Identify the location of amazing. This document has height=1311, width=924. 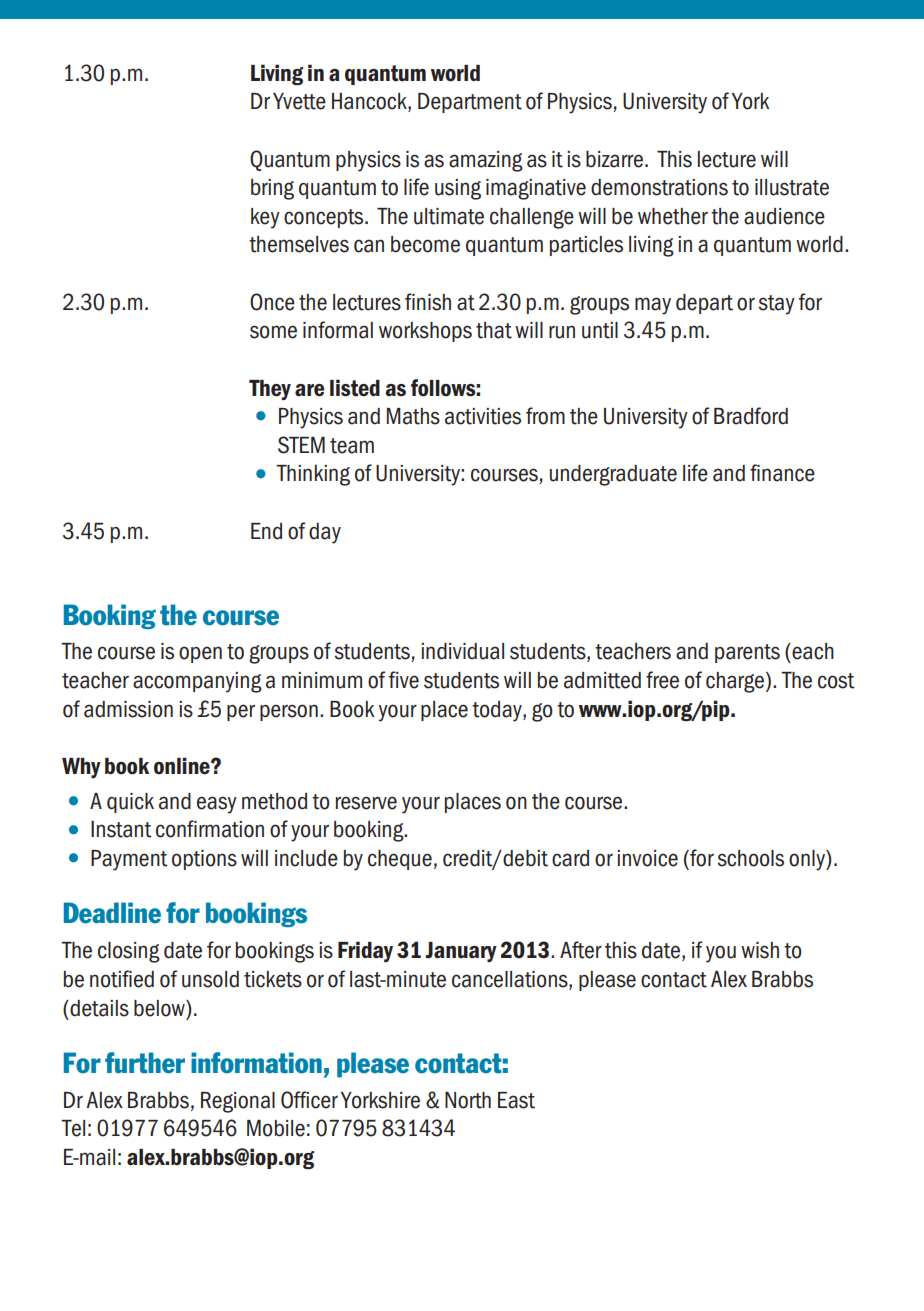
(486, 161).
